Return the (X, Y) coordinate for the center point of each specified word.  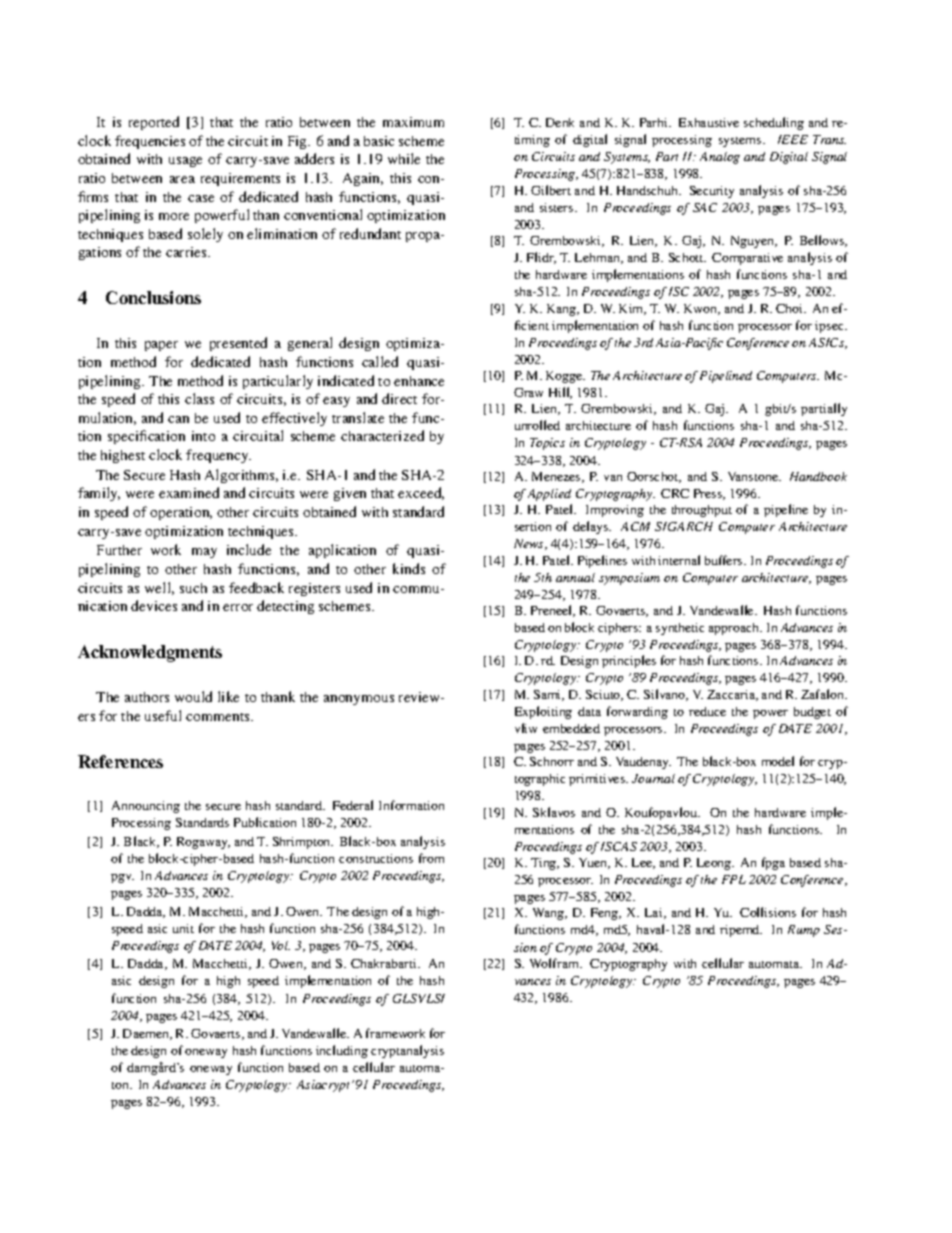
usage (185, 162)
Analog (720, 158)
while (404, 158)
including (342, 1051)
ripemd (741, 931)
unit (183, 928)
